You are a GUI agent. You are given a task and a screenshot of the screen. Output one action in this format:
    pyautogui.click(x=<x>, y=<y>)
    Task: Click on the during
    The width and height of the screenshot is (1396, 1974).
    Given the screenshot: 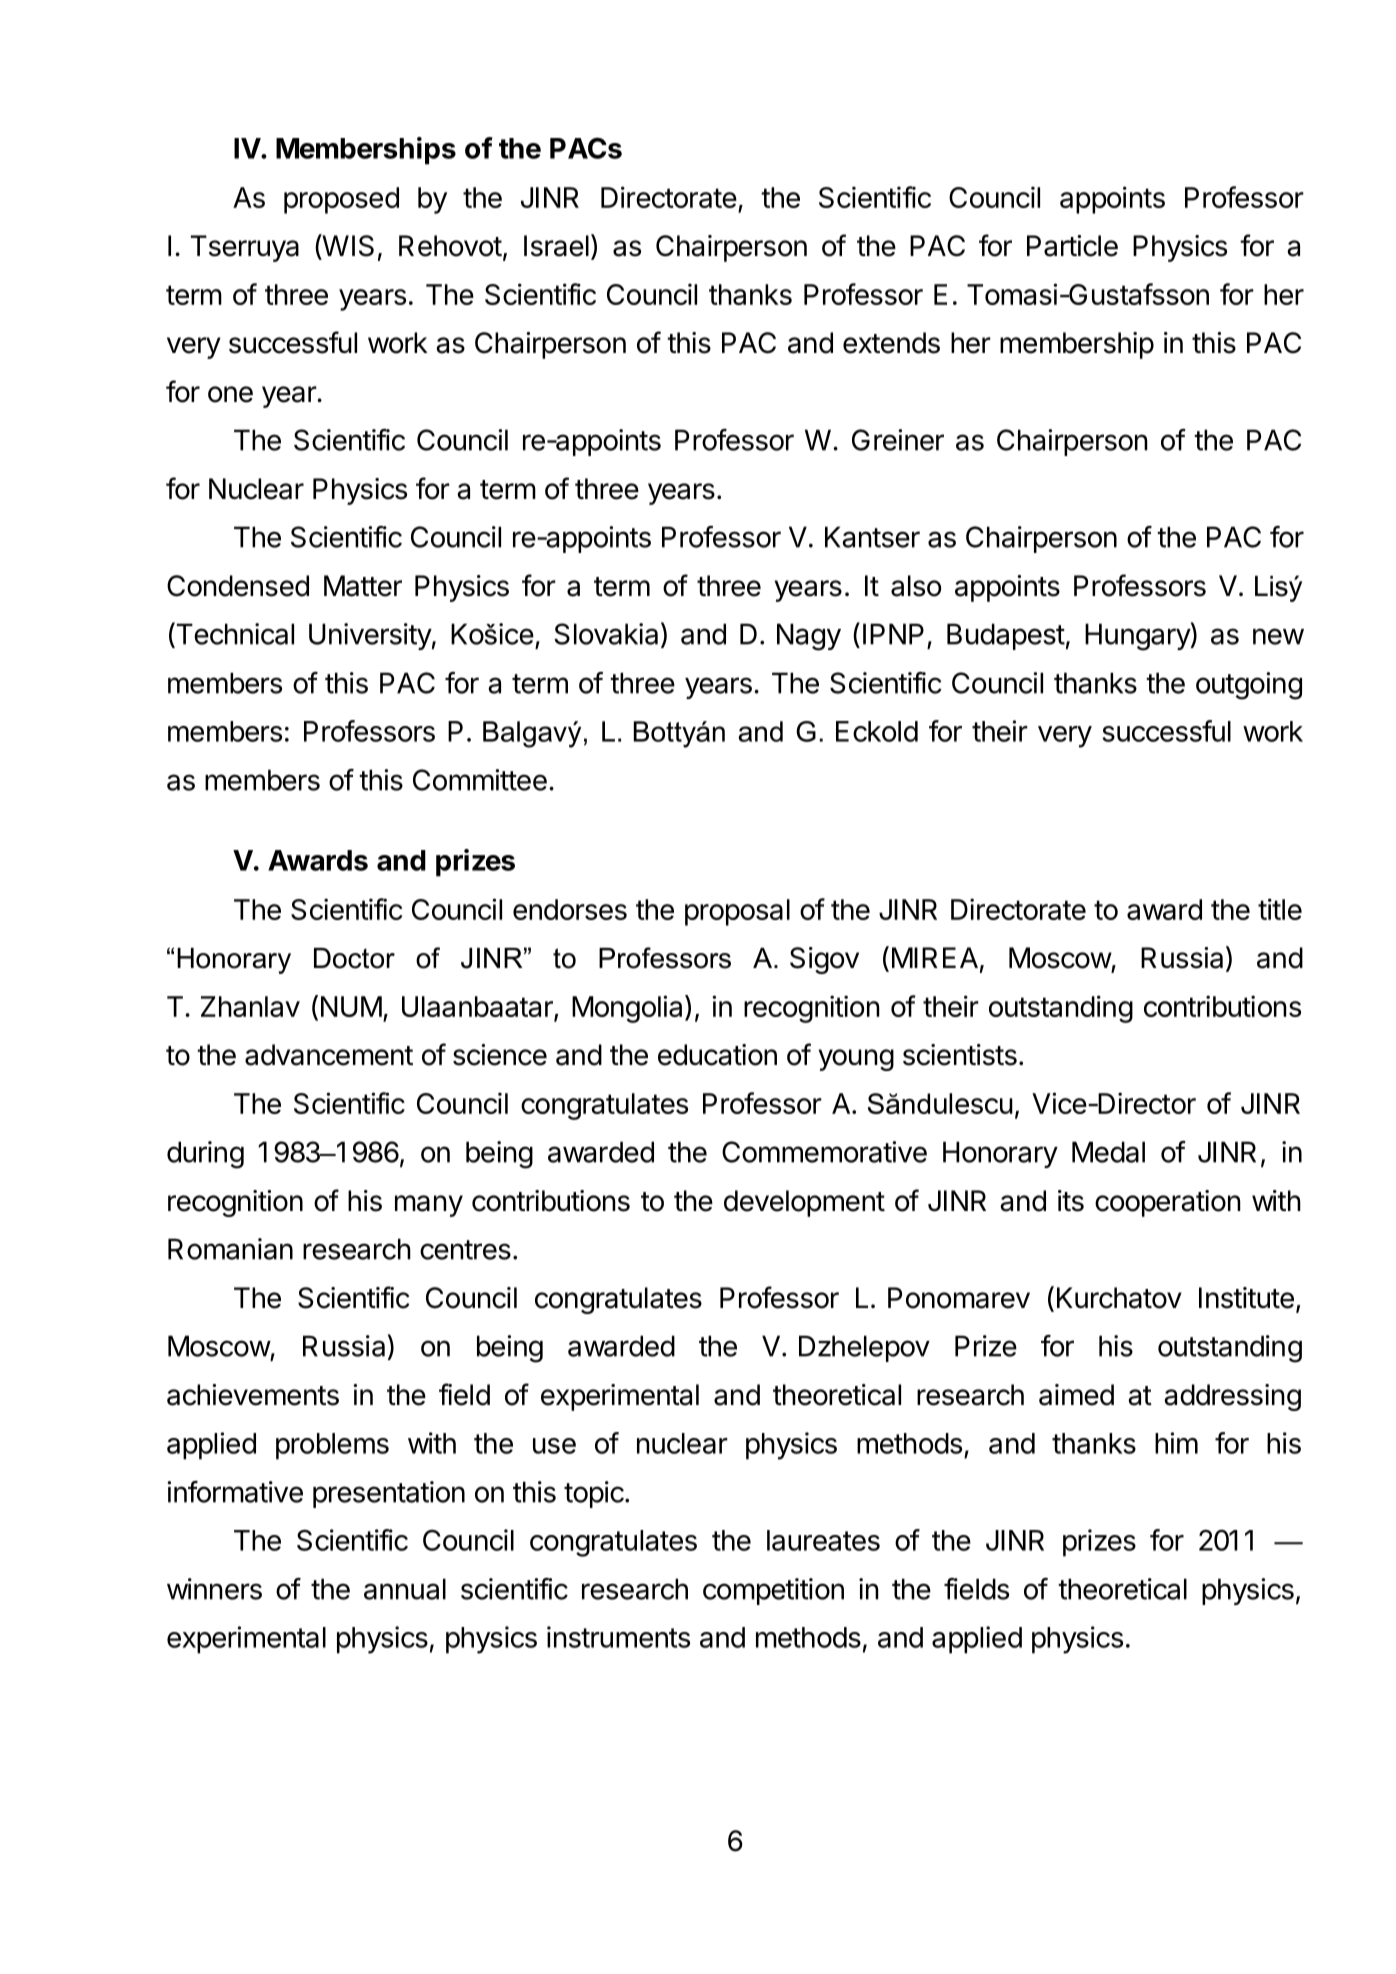 What is the action you would take?
    pyautogui.click(x=205, y=1155)
